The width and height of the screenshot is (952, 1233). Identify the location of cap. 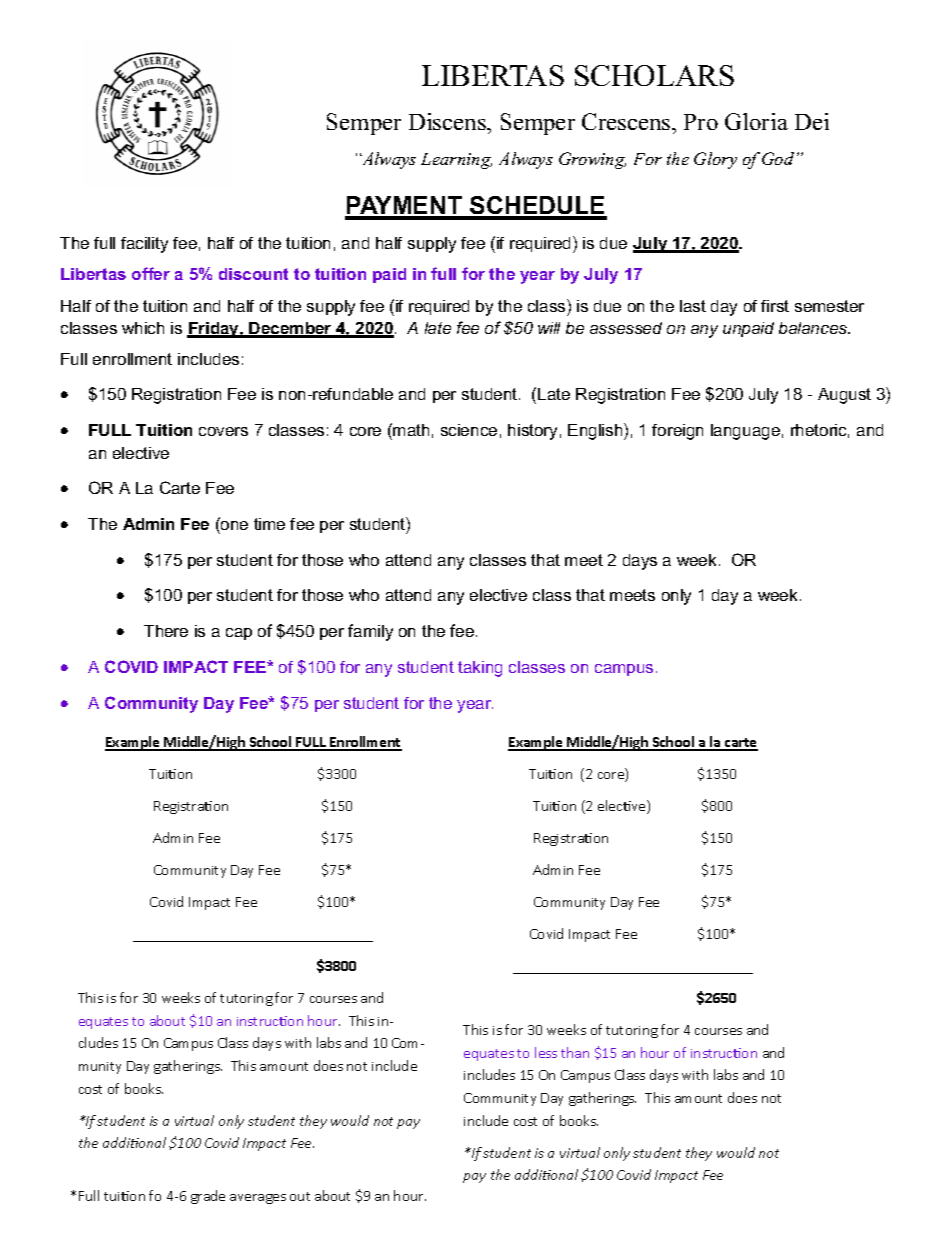
(239, 634).
